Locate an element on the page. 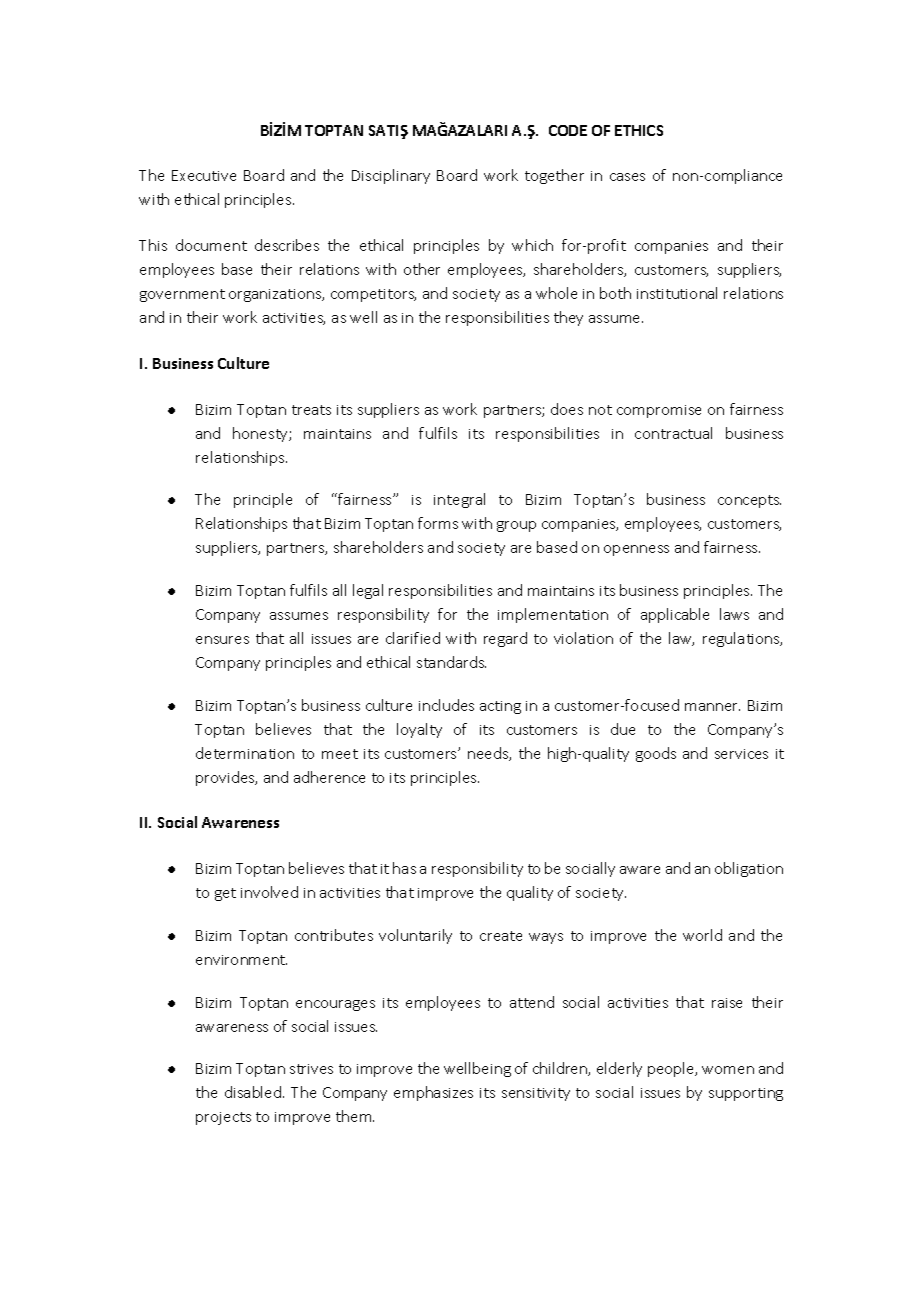 This image has width=924, height=1309. ensures is located at coordinates (222, 640).
